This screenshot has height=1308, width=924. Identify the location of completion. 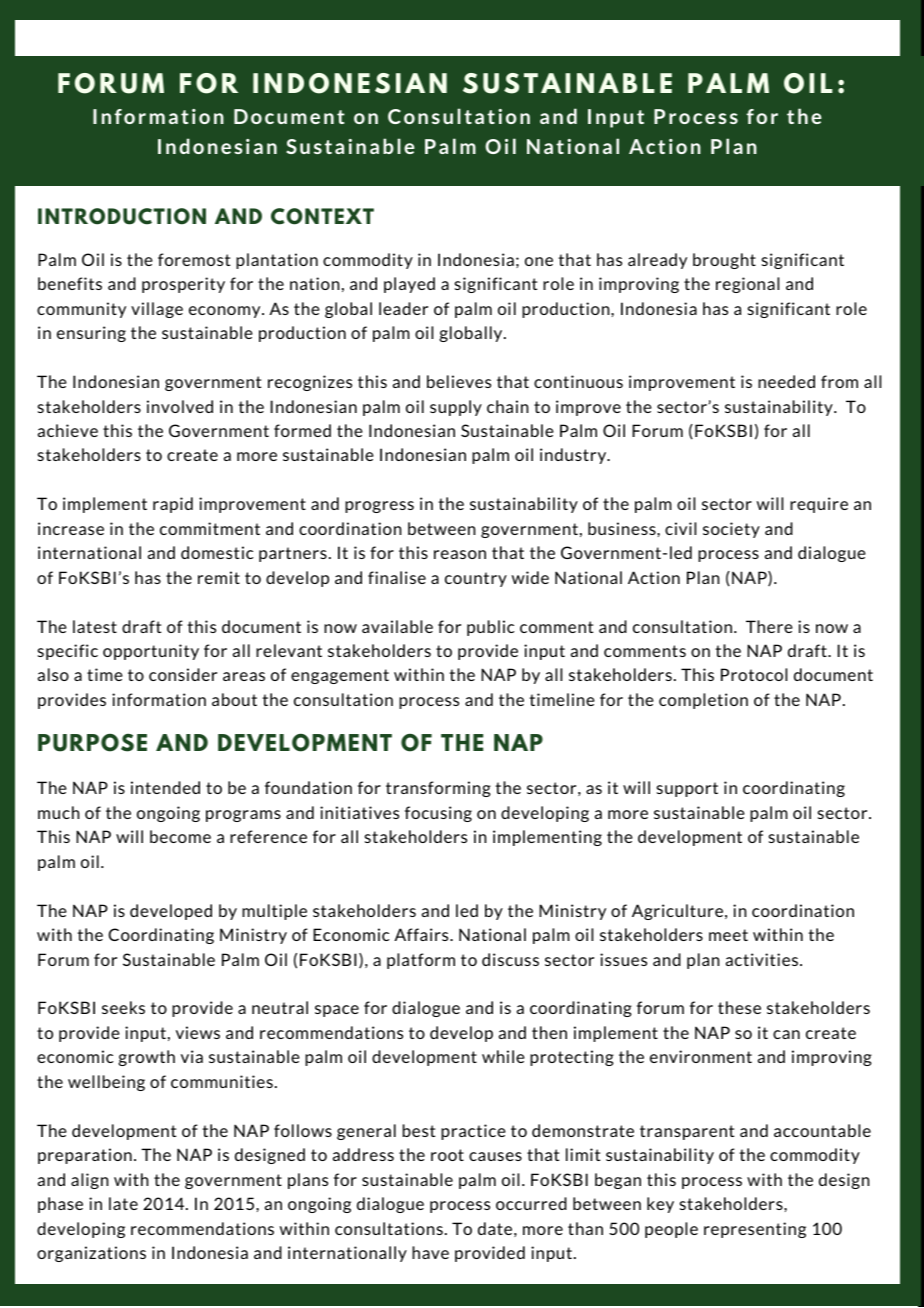
(703, 701).
